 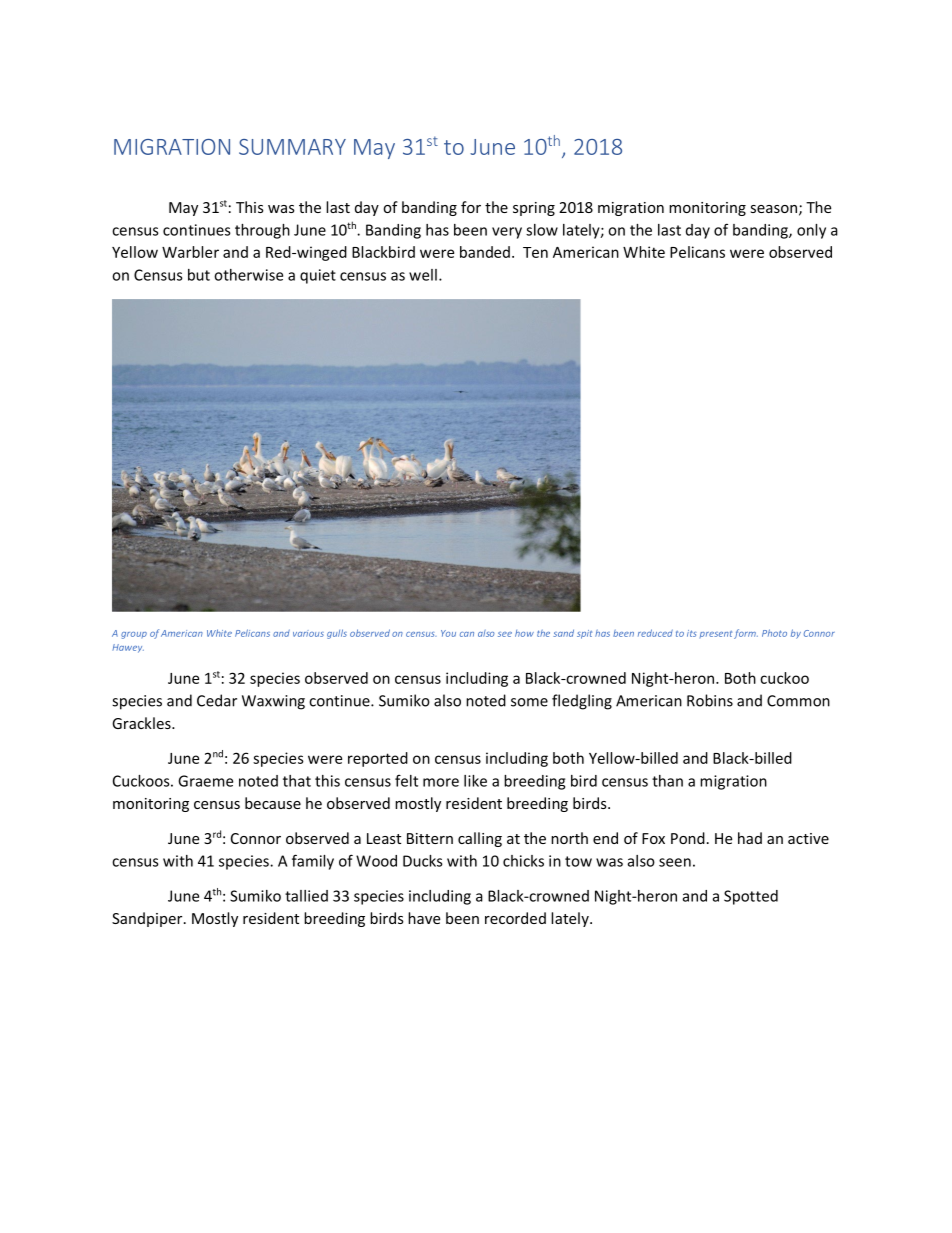 I want to click on well, so click(x=423, y=275).
